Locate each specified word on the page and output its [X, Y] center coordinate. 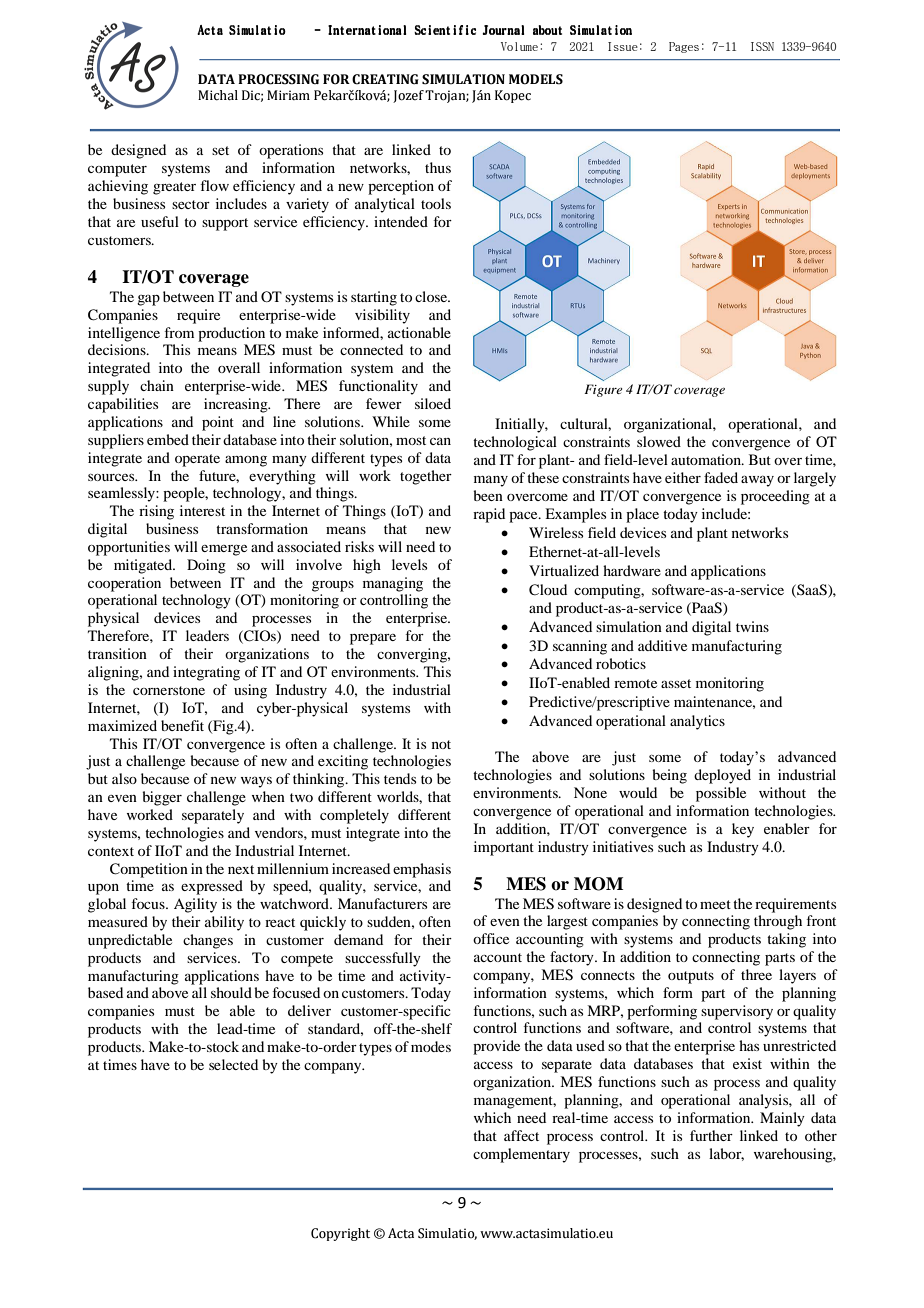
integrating [206, 673]
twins [752, 626]
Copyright [340, 1234]
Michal [218, 95]
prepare [373, 639]
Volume [519, 46]
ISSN [762, 46]
